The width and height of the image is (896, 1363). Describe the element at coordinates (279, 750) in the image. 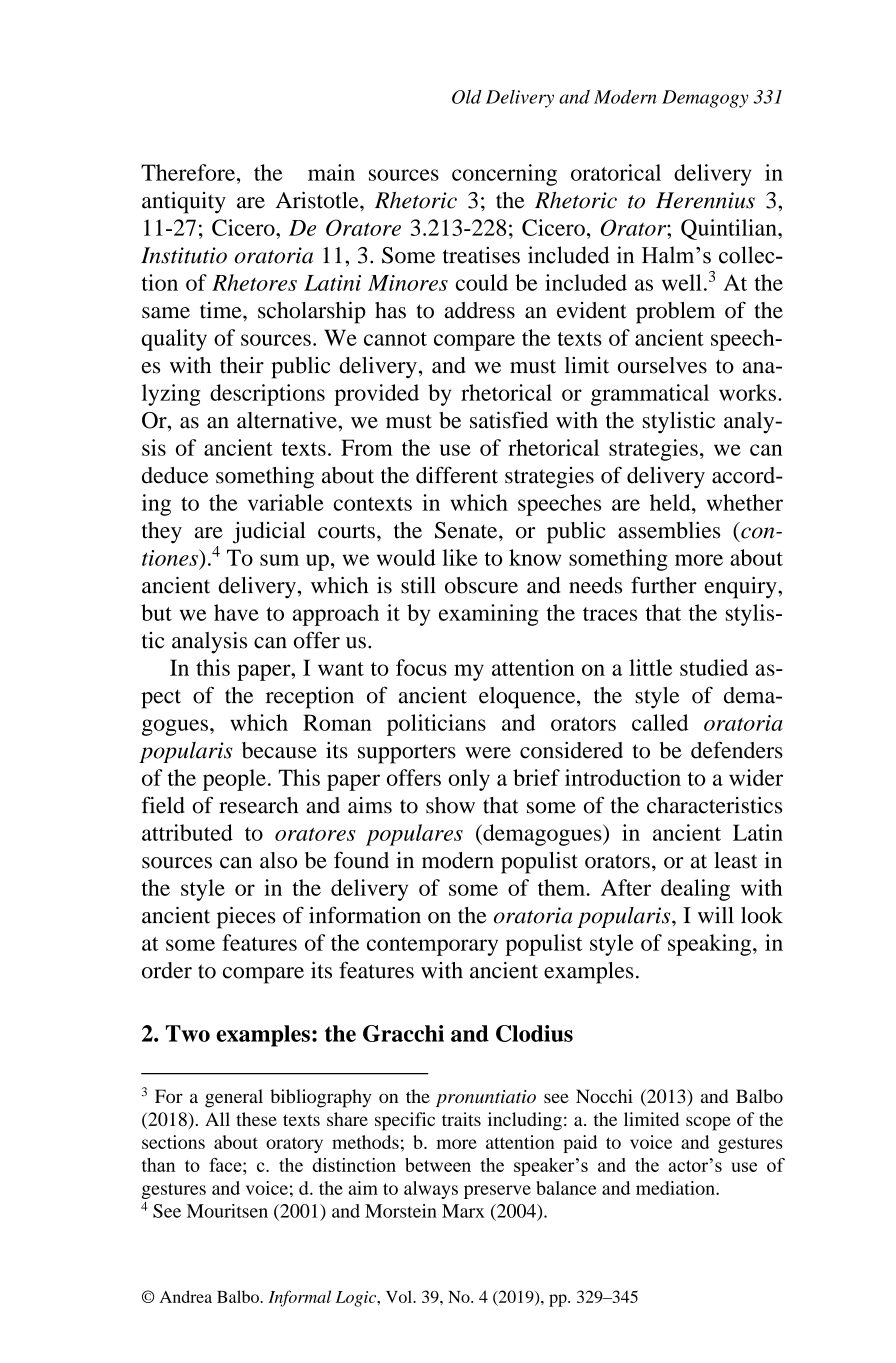

I see `because` at that location.
